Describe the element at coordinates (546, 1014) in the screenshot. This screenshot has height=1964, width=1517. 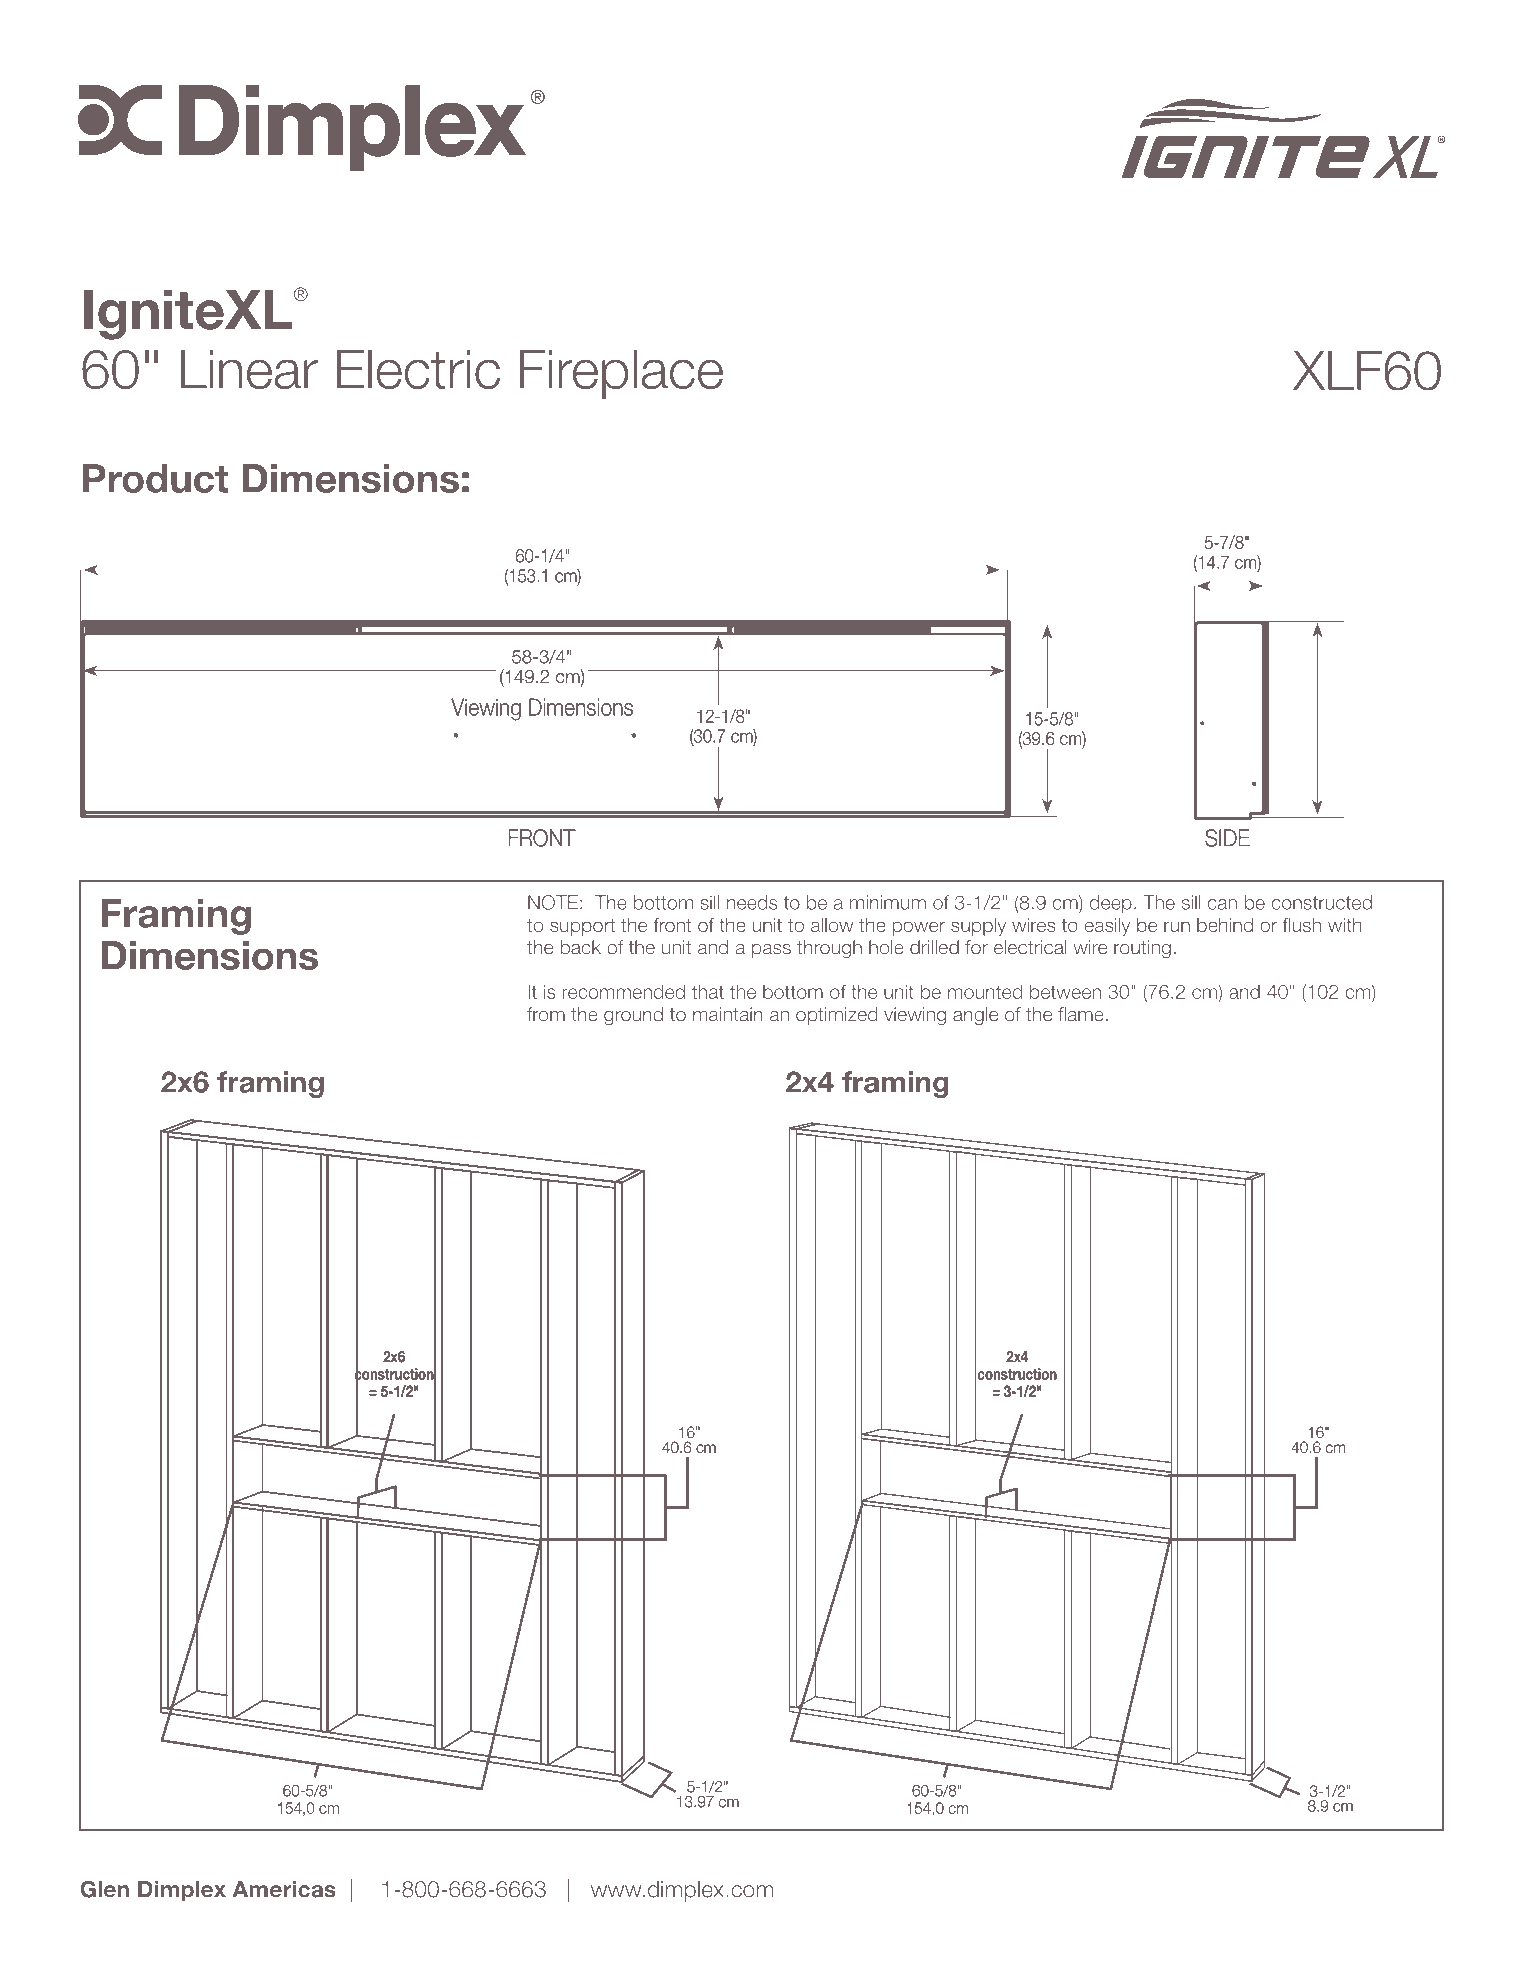
I see `from` at that location.
